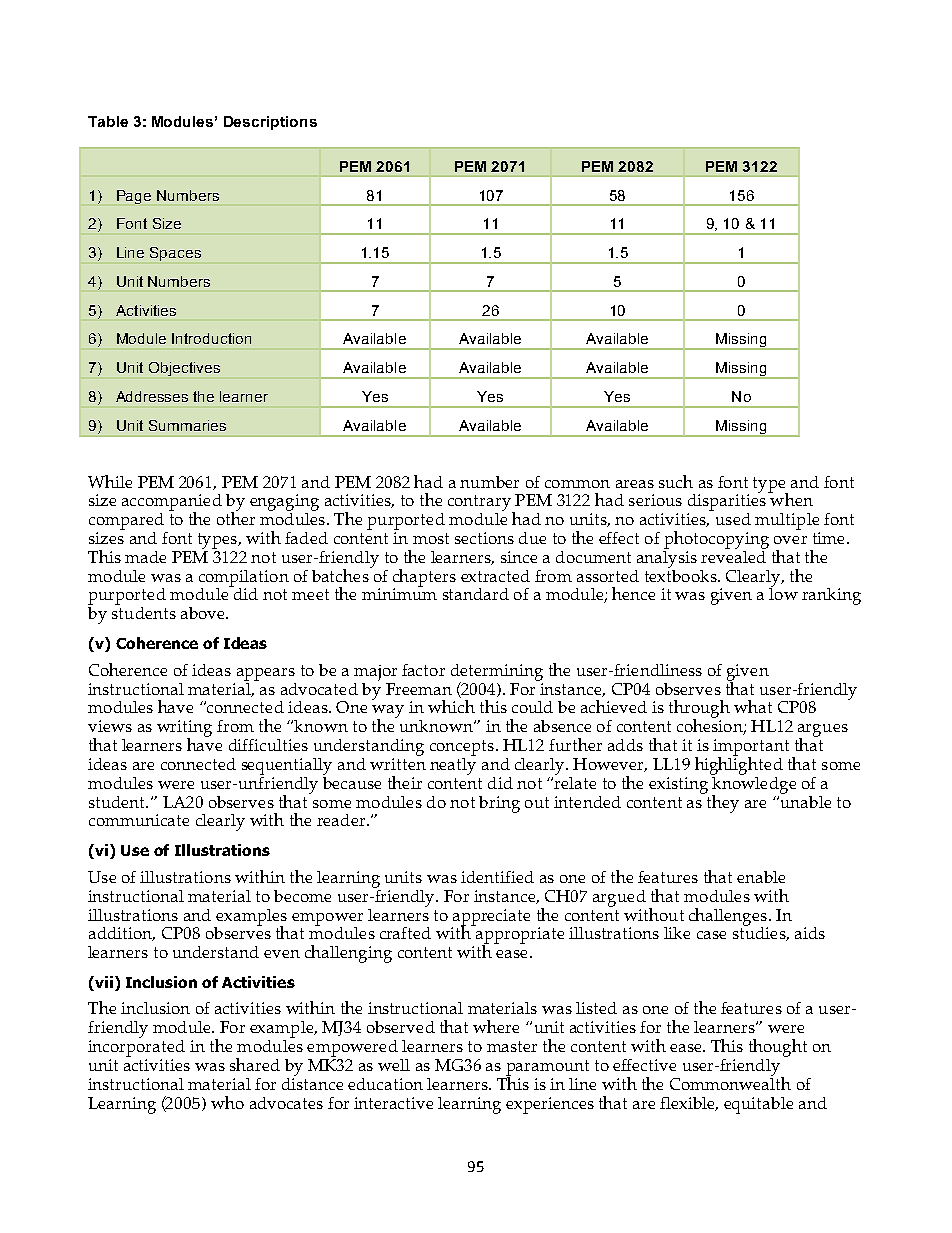 The image size is (952, 1233). Describe the element at coordinates (480, 504) in the document. I see `contrary` at that location.
